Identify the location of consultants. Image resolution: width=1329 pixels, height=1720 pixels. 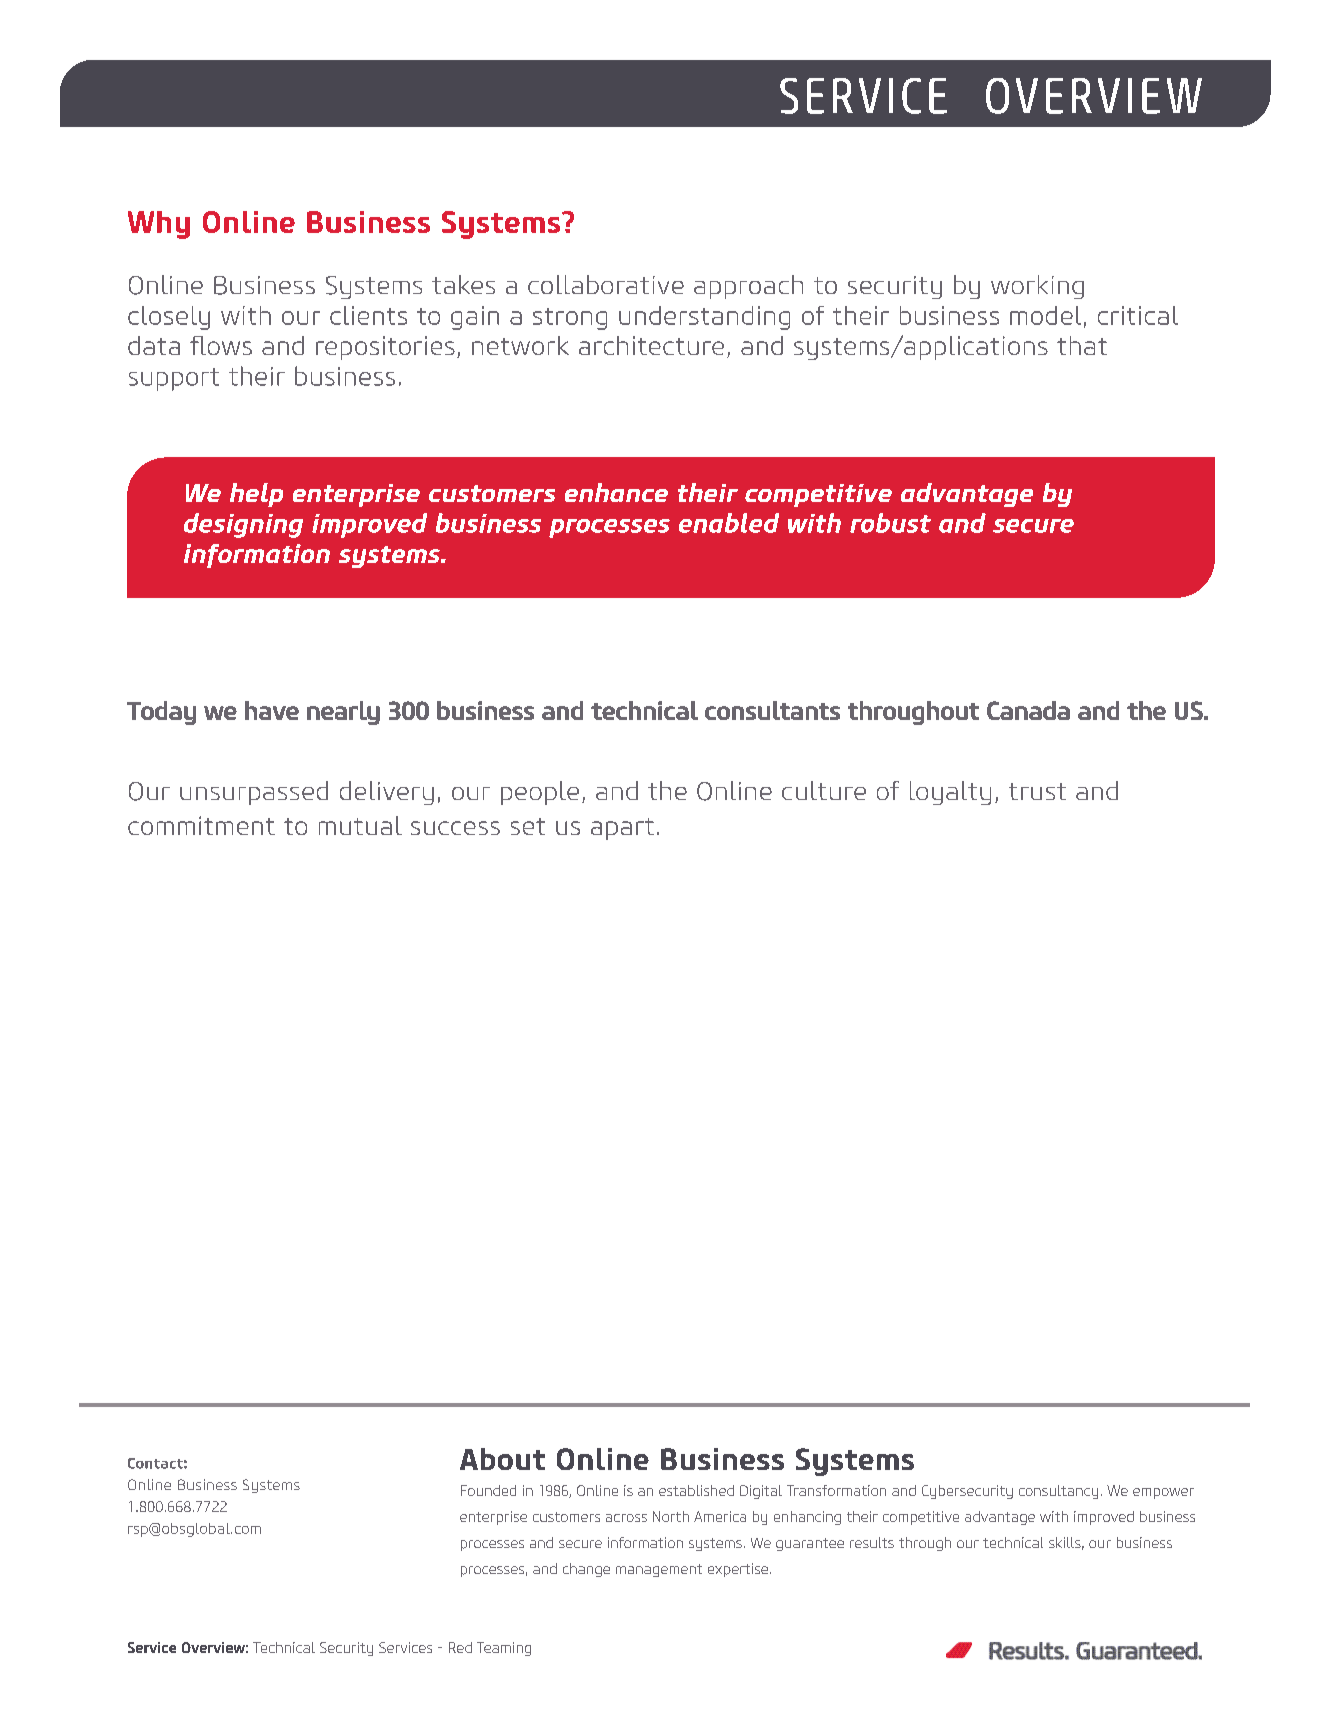
(772, 710).
